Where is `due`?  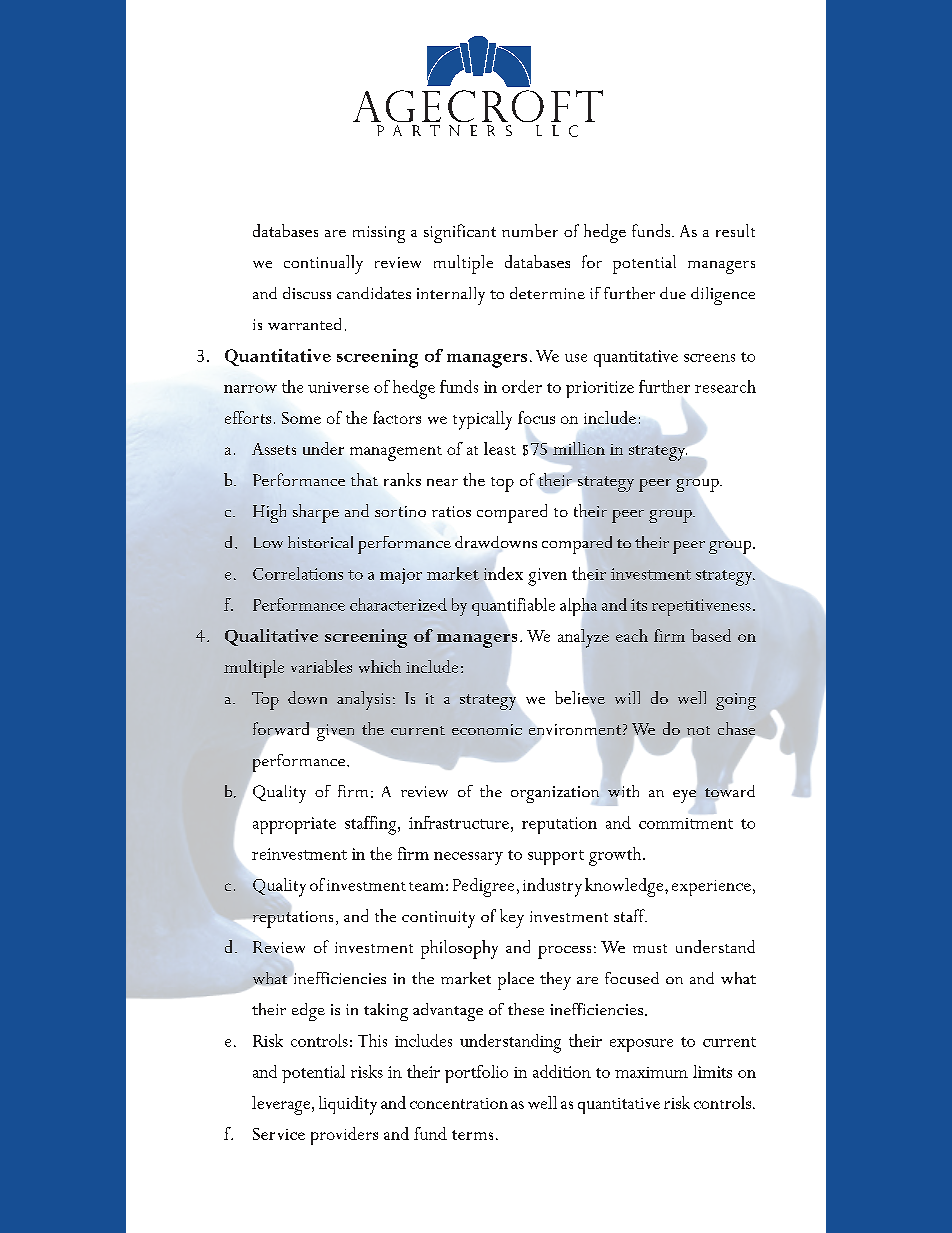 due is located at coordinates (673, 293).
